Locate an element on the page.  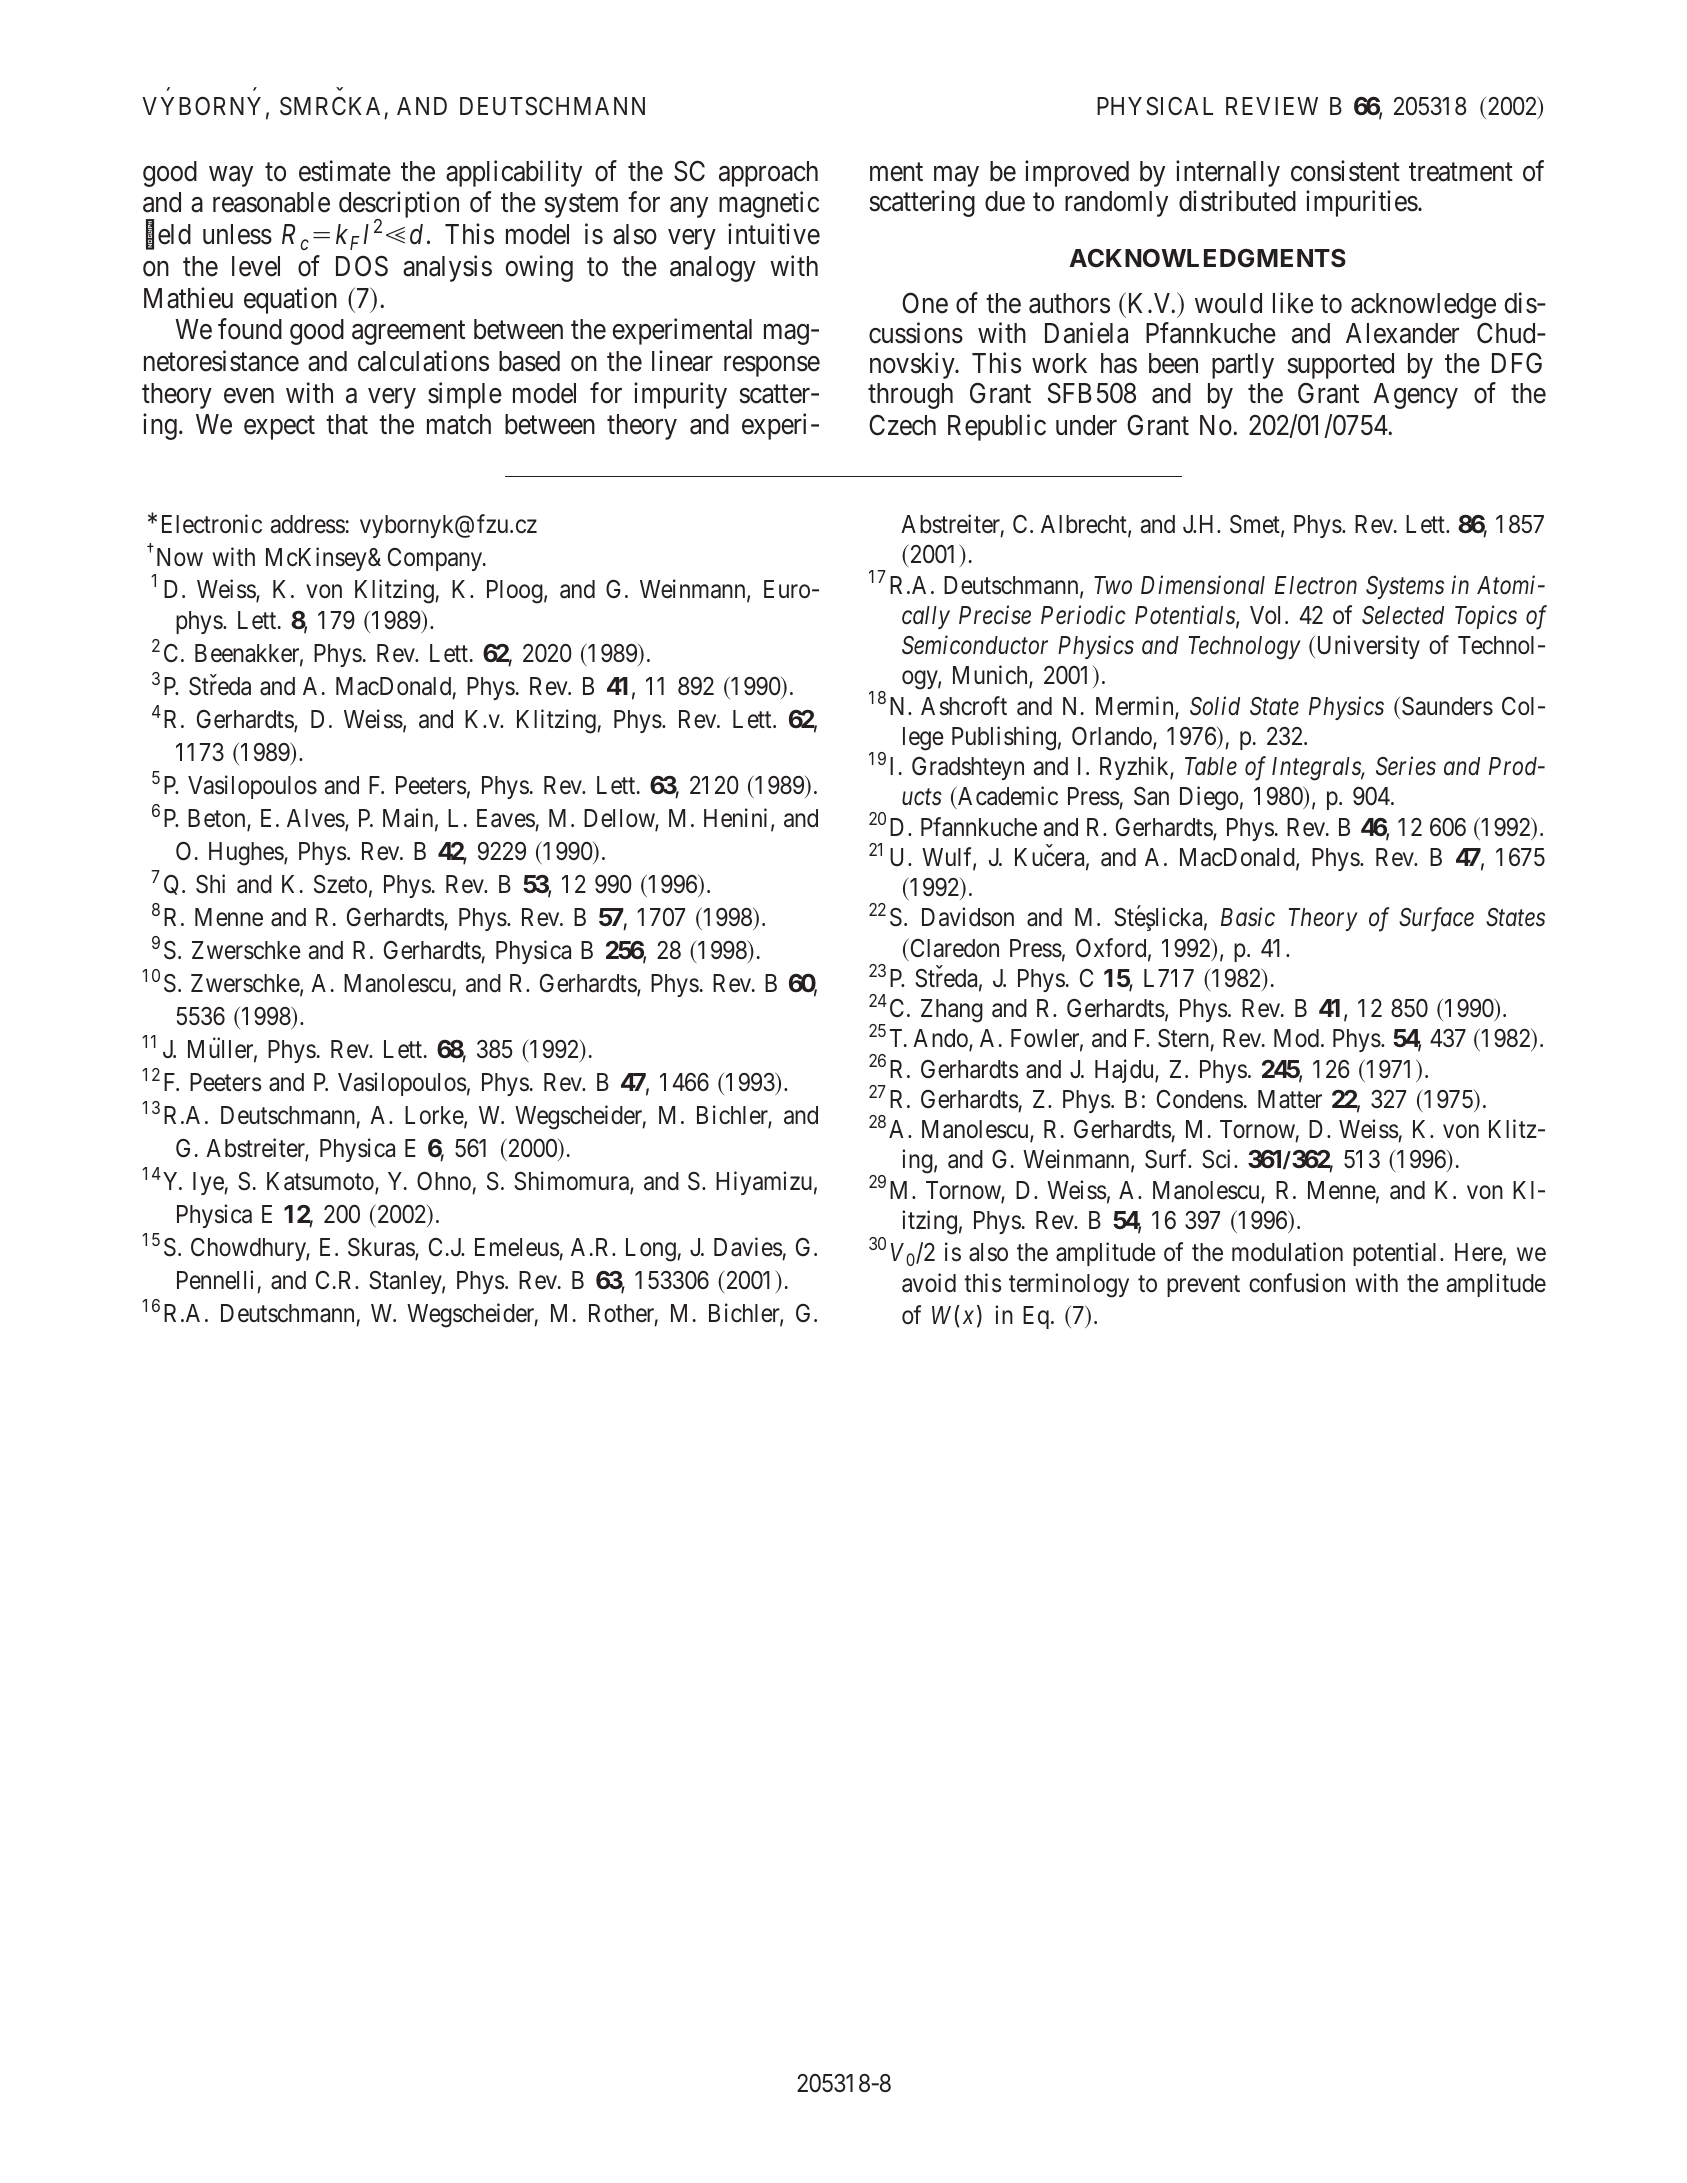
Basic is located at coordinates (1248, 917).
